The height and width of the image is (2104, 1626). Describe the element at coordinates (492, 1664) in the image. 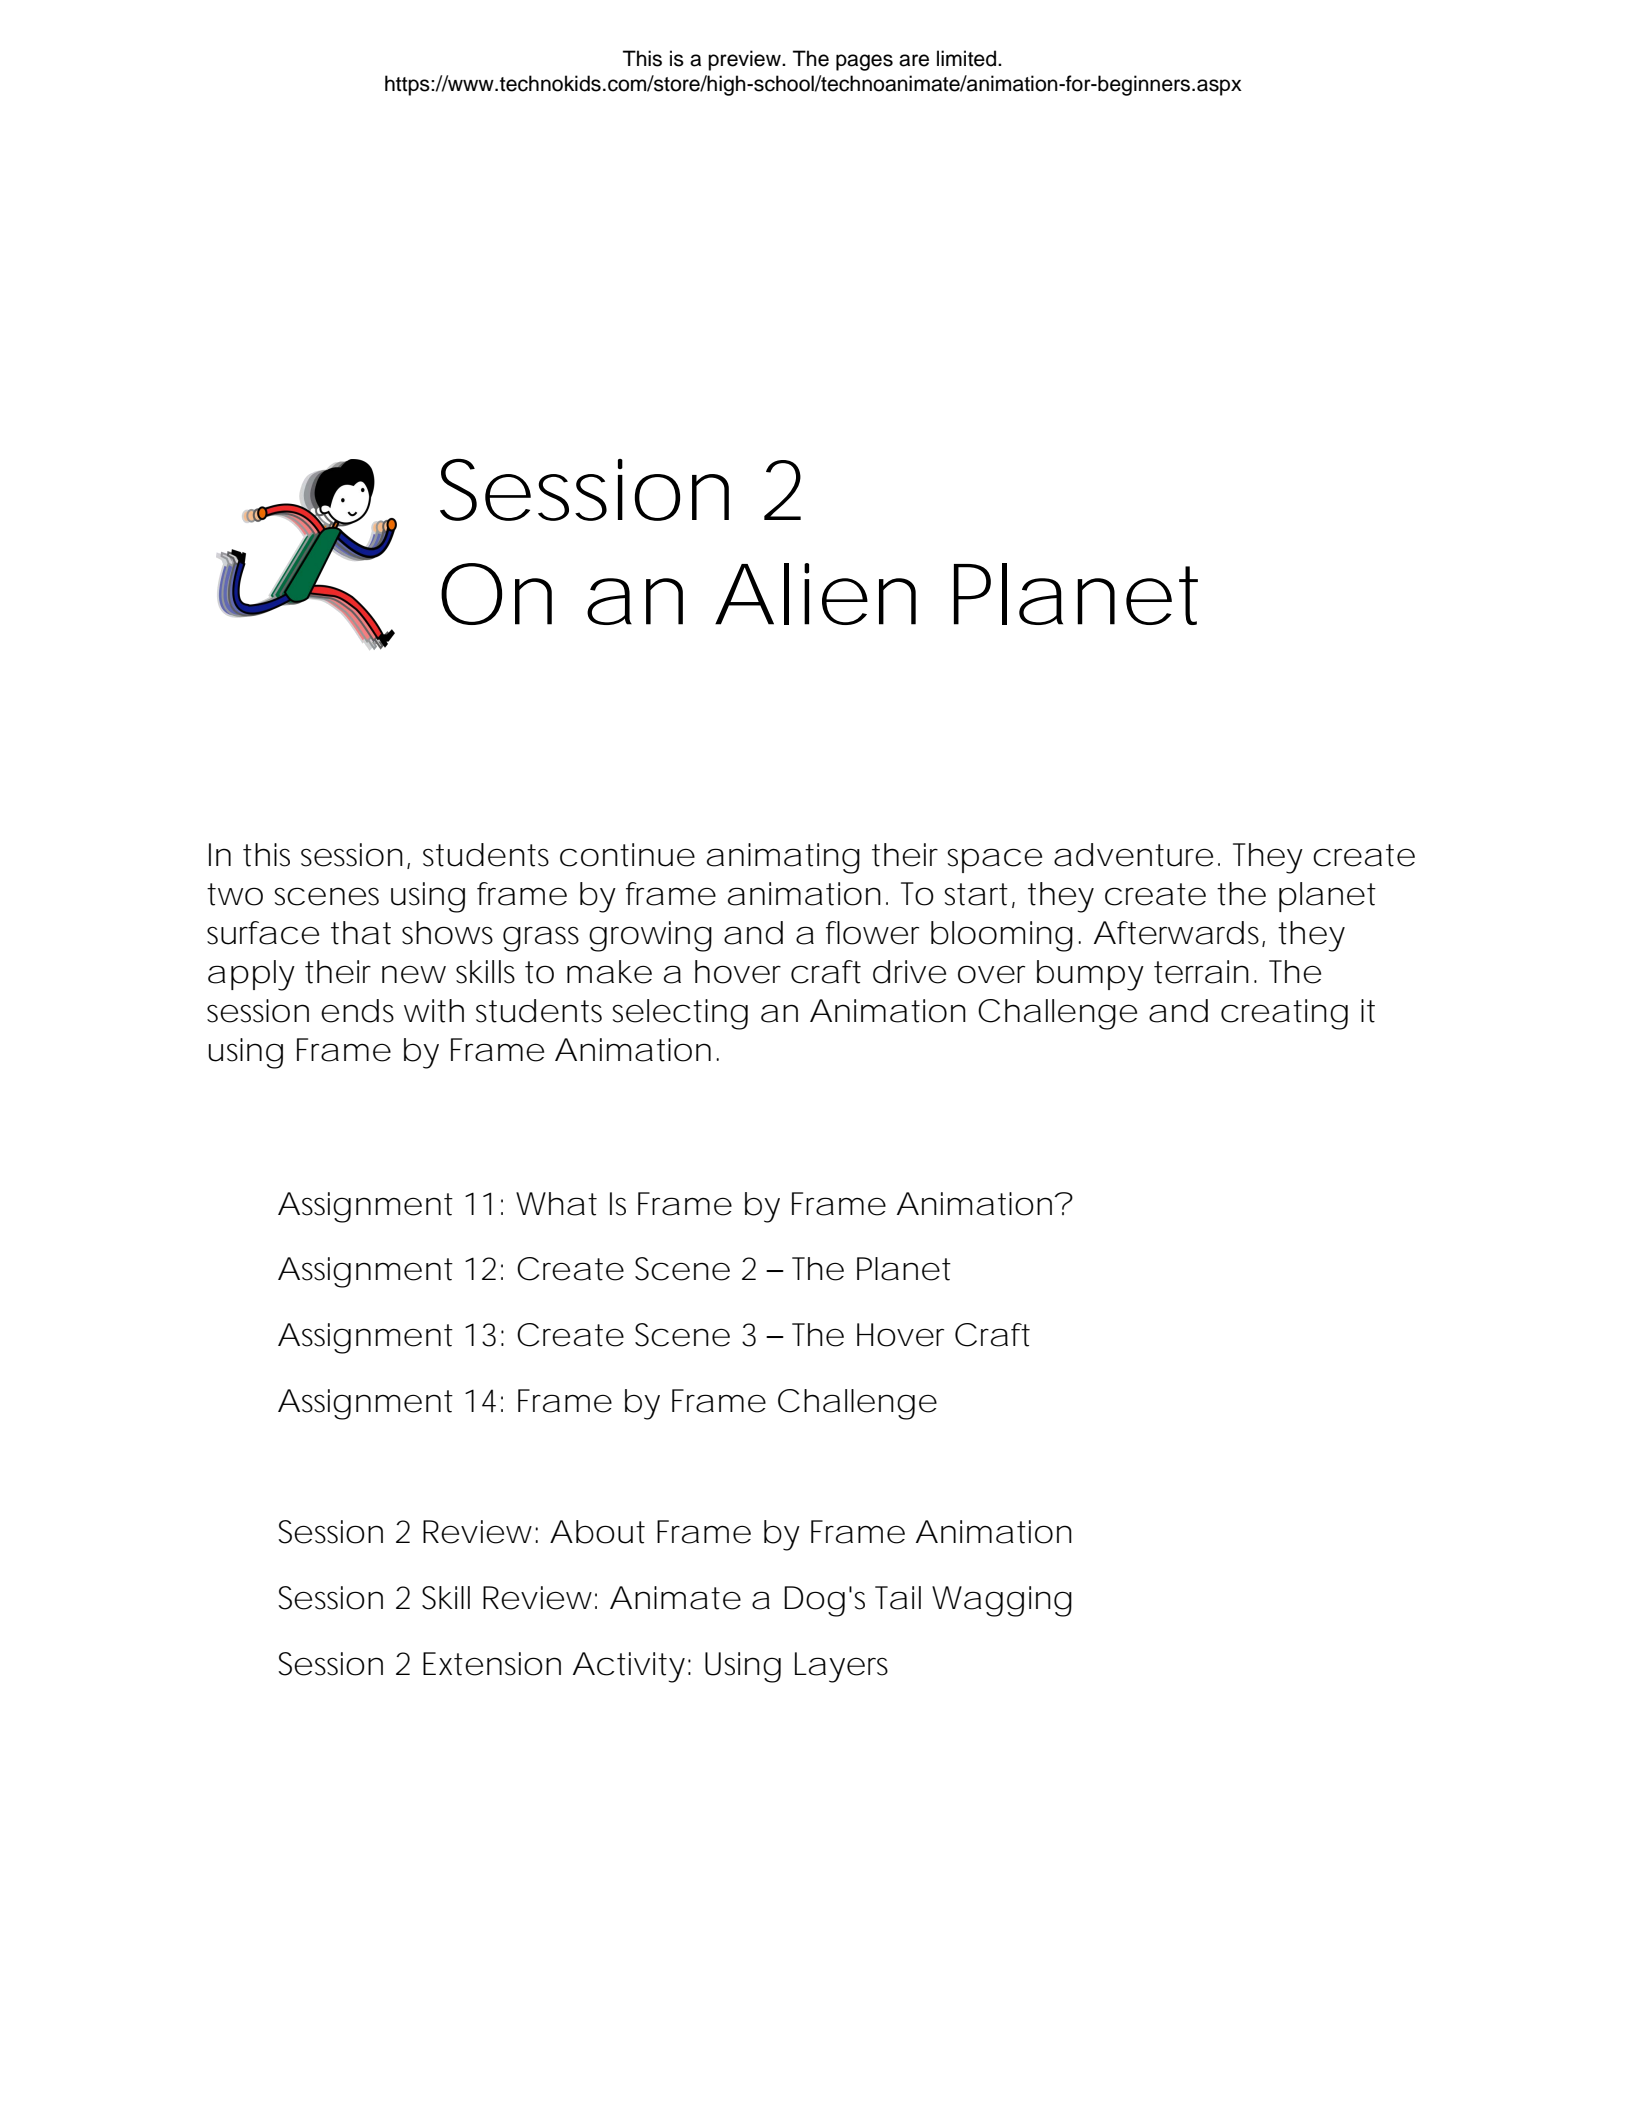

I see `Extension` at that location.
